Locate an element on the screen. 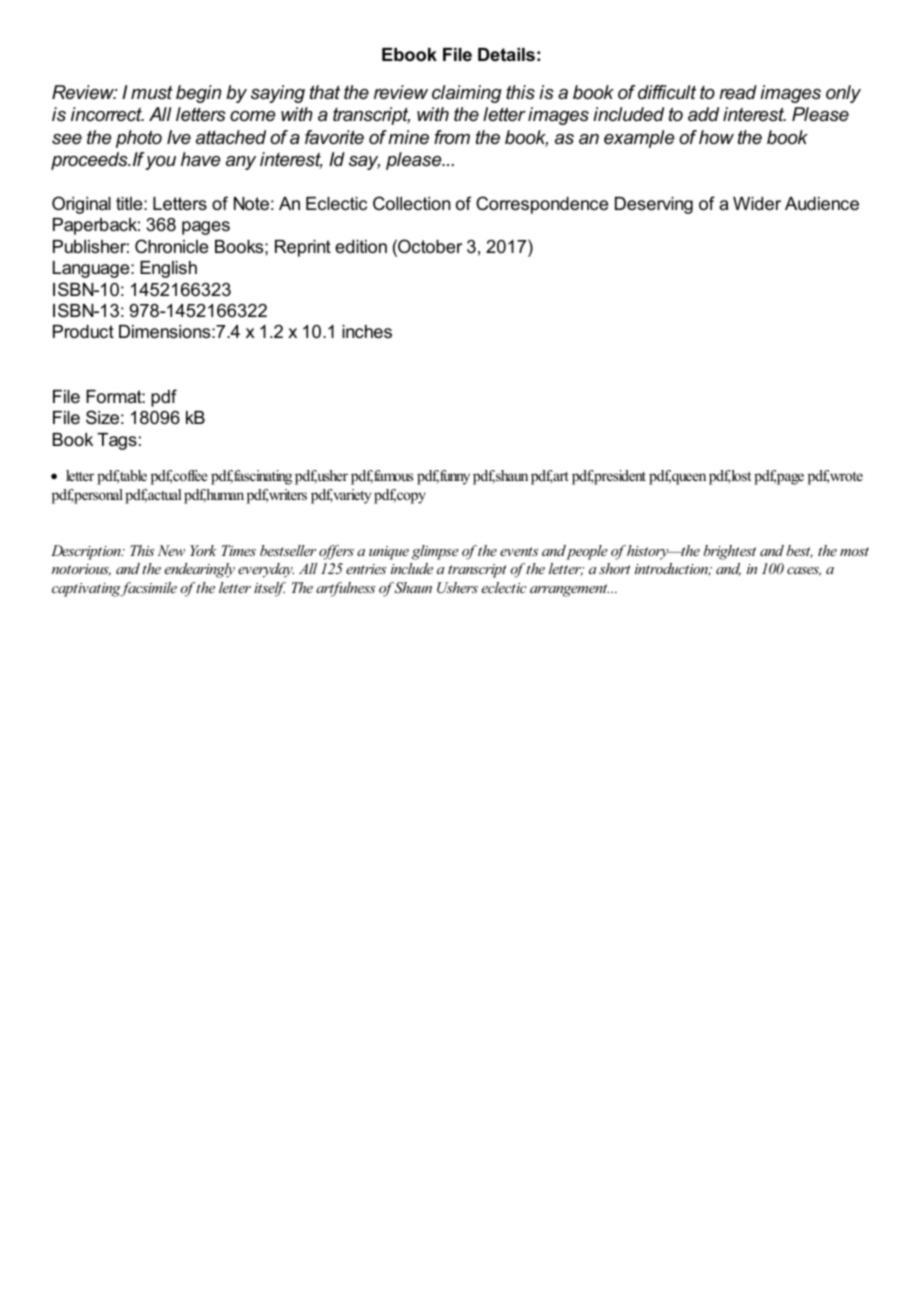 This screenshot has height=1308, width=924. facsimile is located at coordinates (148, 589).
